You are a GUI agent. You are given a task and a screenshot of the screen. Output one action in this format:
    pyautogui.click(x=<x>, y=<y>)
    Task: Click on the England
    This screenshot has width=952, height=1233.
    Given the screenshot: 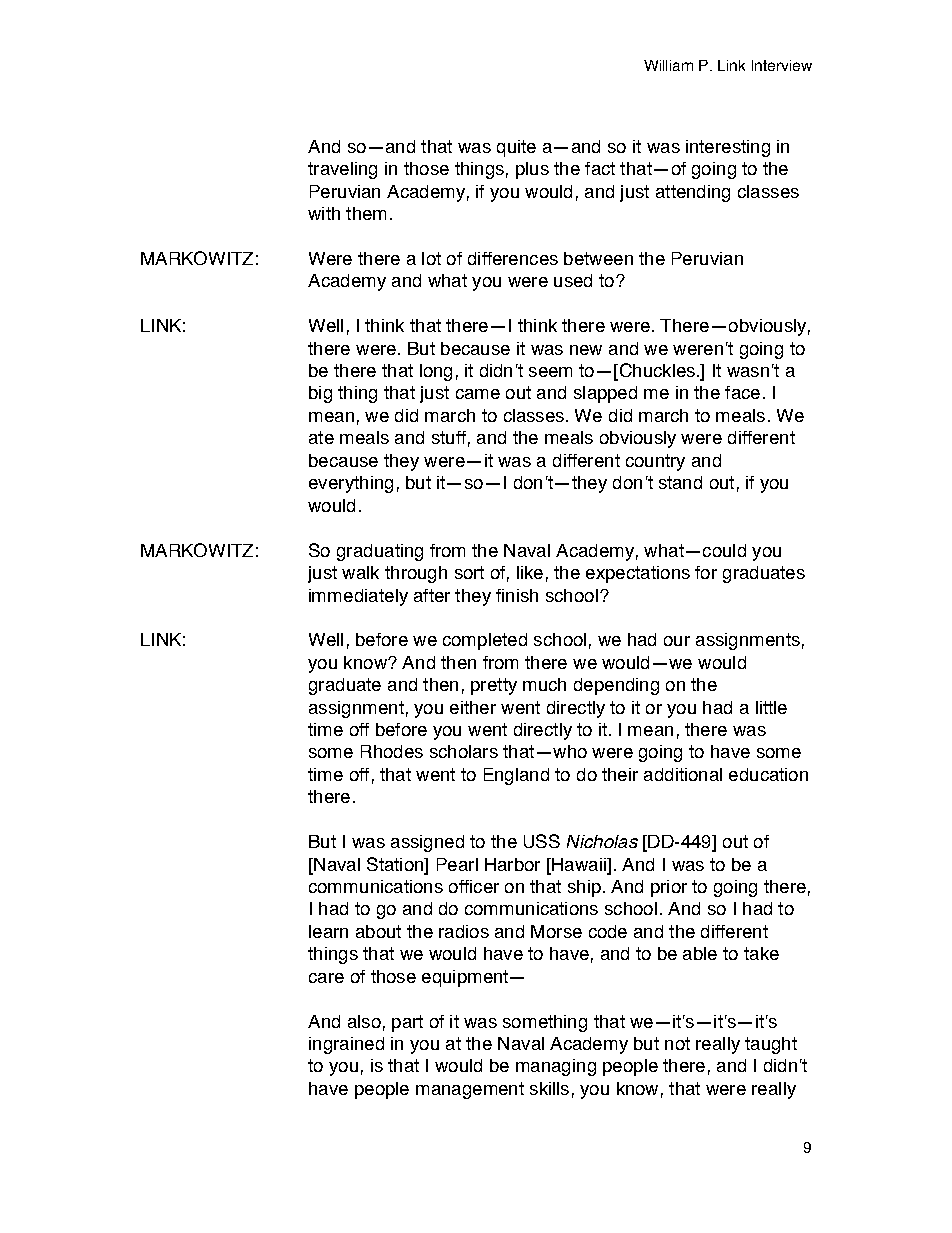 What is the action you would take?
    pyautogui.click(x=516, y=776)
